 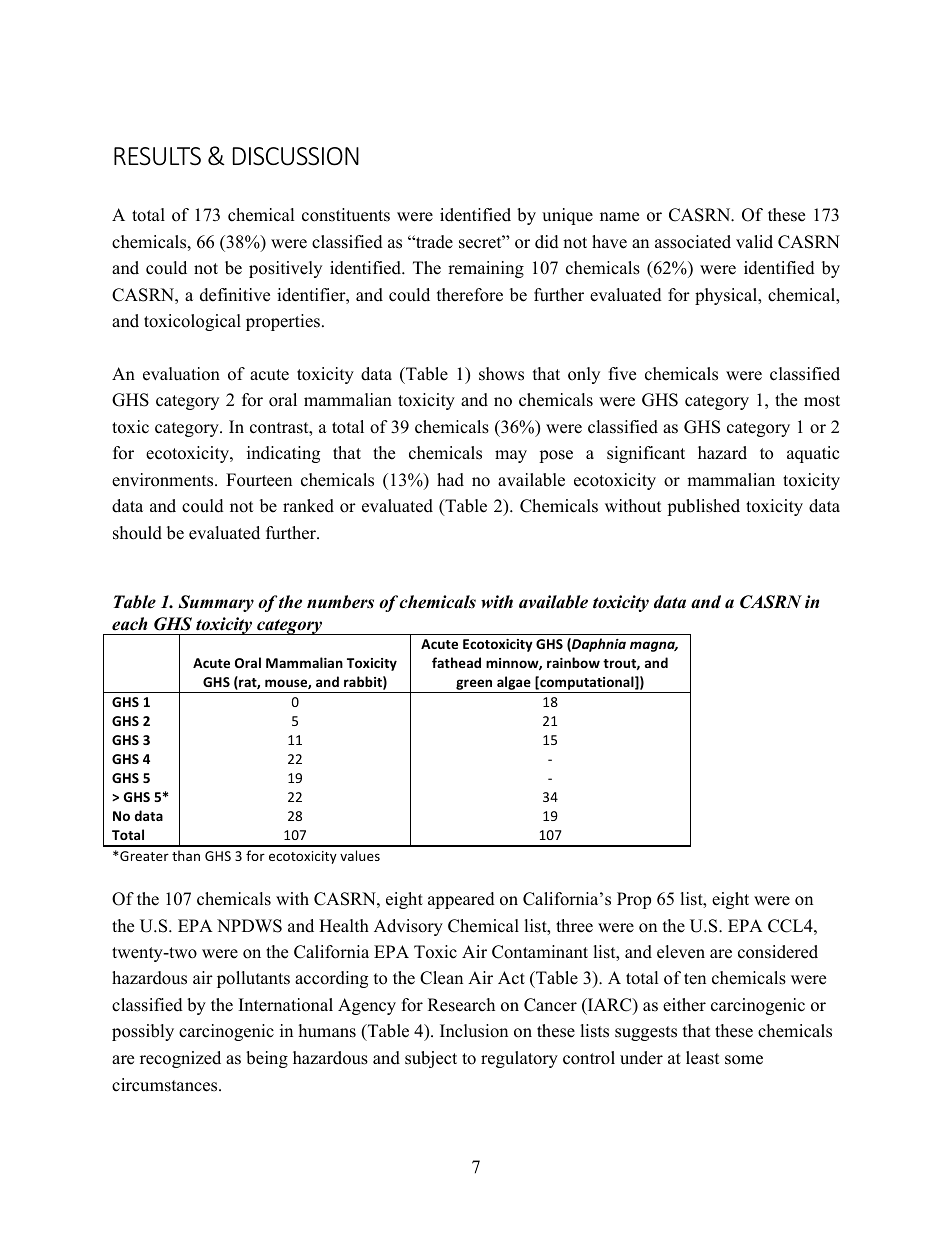 What do you see at coordinates (567, 216) in the image?
I see `unique` at bounding box center [567, 216].
